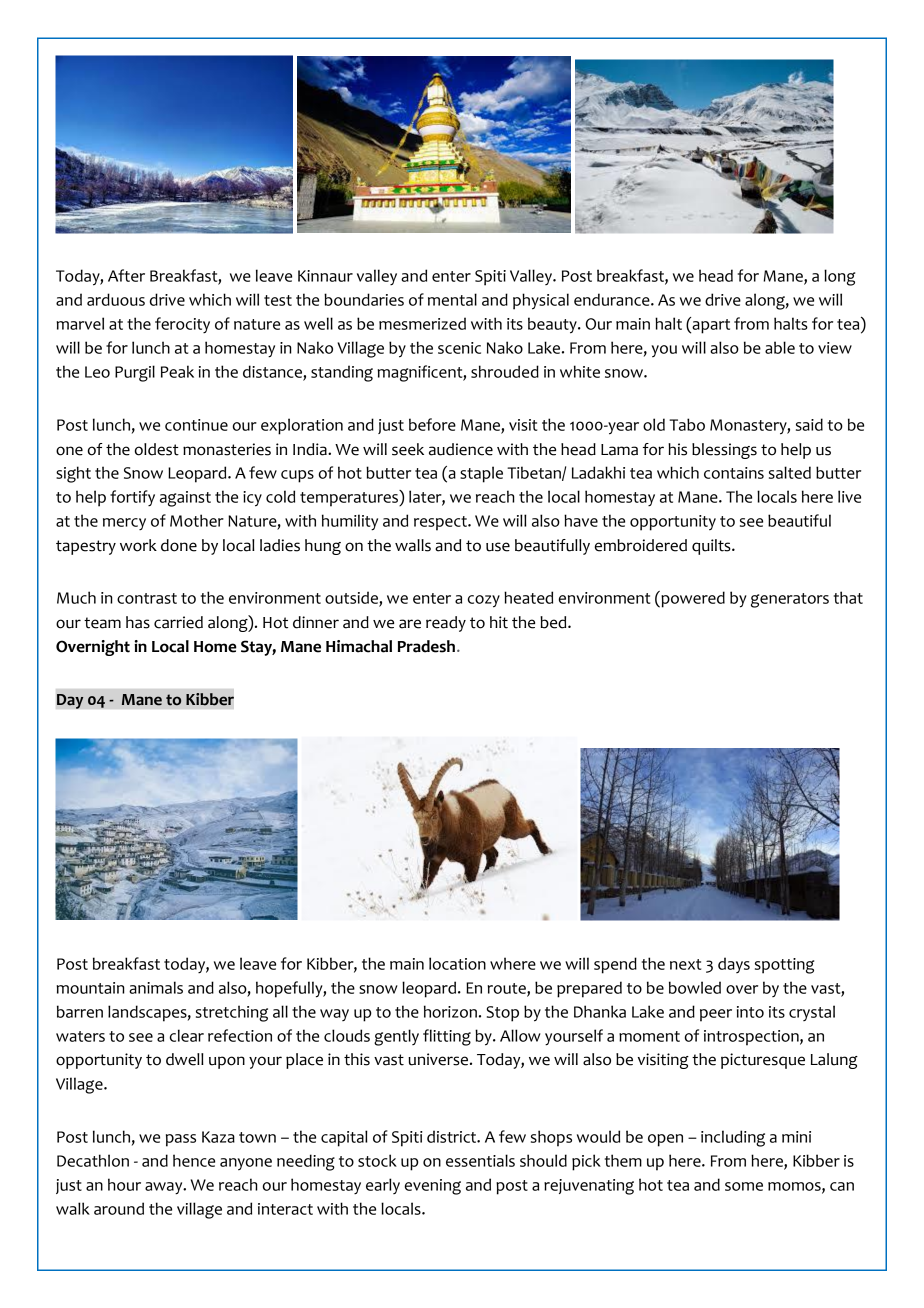 The width and height of the page is (924, 1308). What do you see at coordinates (790, 600) in the page?
I see `generators` at bounding box center [790, 600].
